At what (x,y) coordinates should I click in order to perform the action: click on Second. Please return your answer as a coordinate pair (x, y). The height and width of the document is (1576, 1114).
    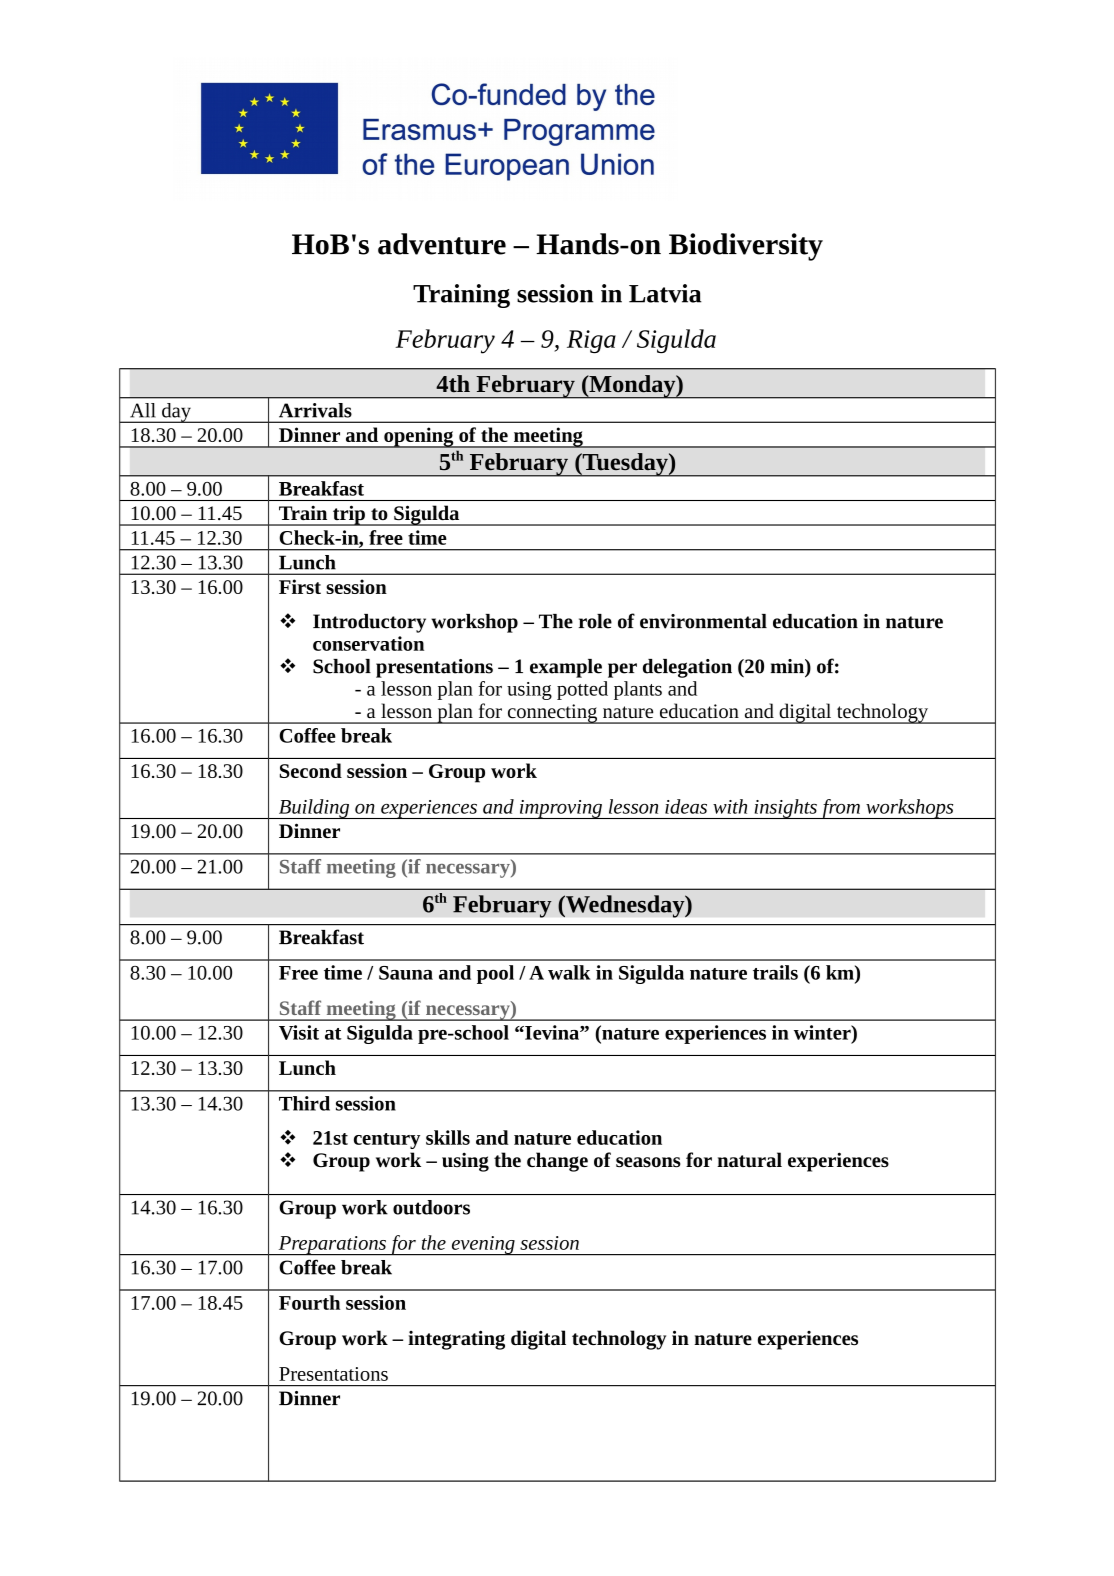
    Looking at the image, I should click on (311, 770).
